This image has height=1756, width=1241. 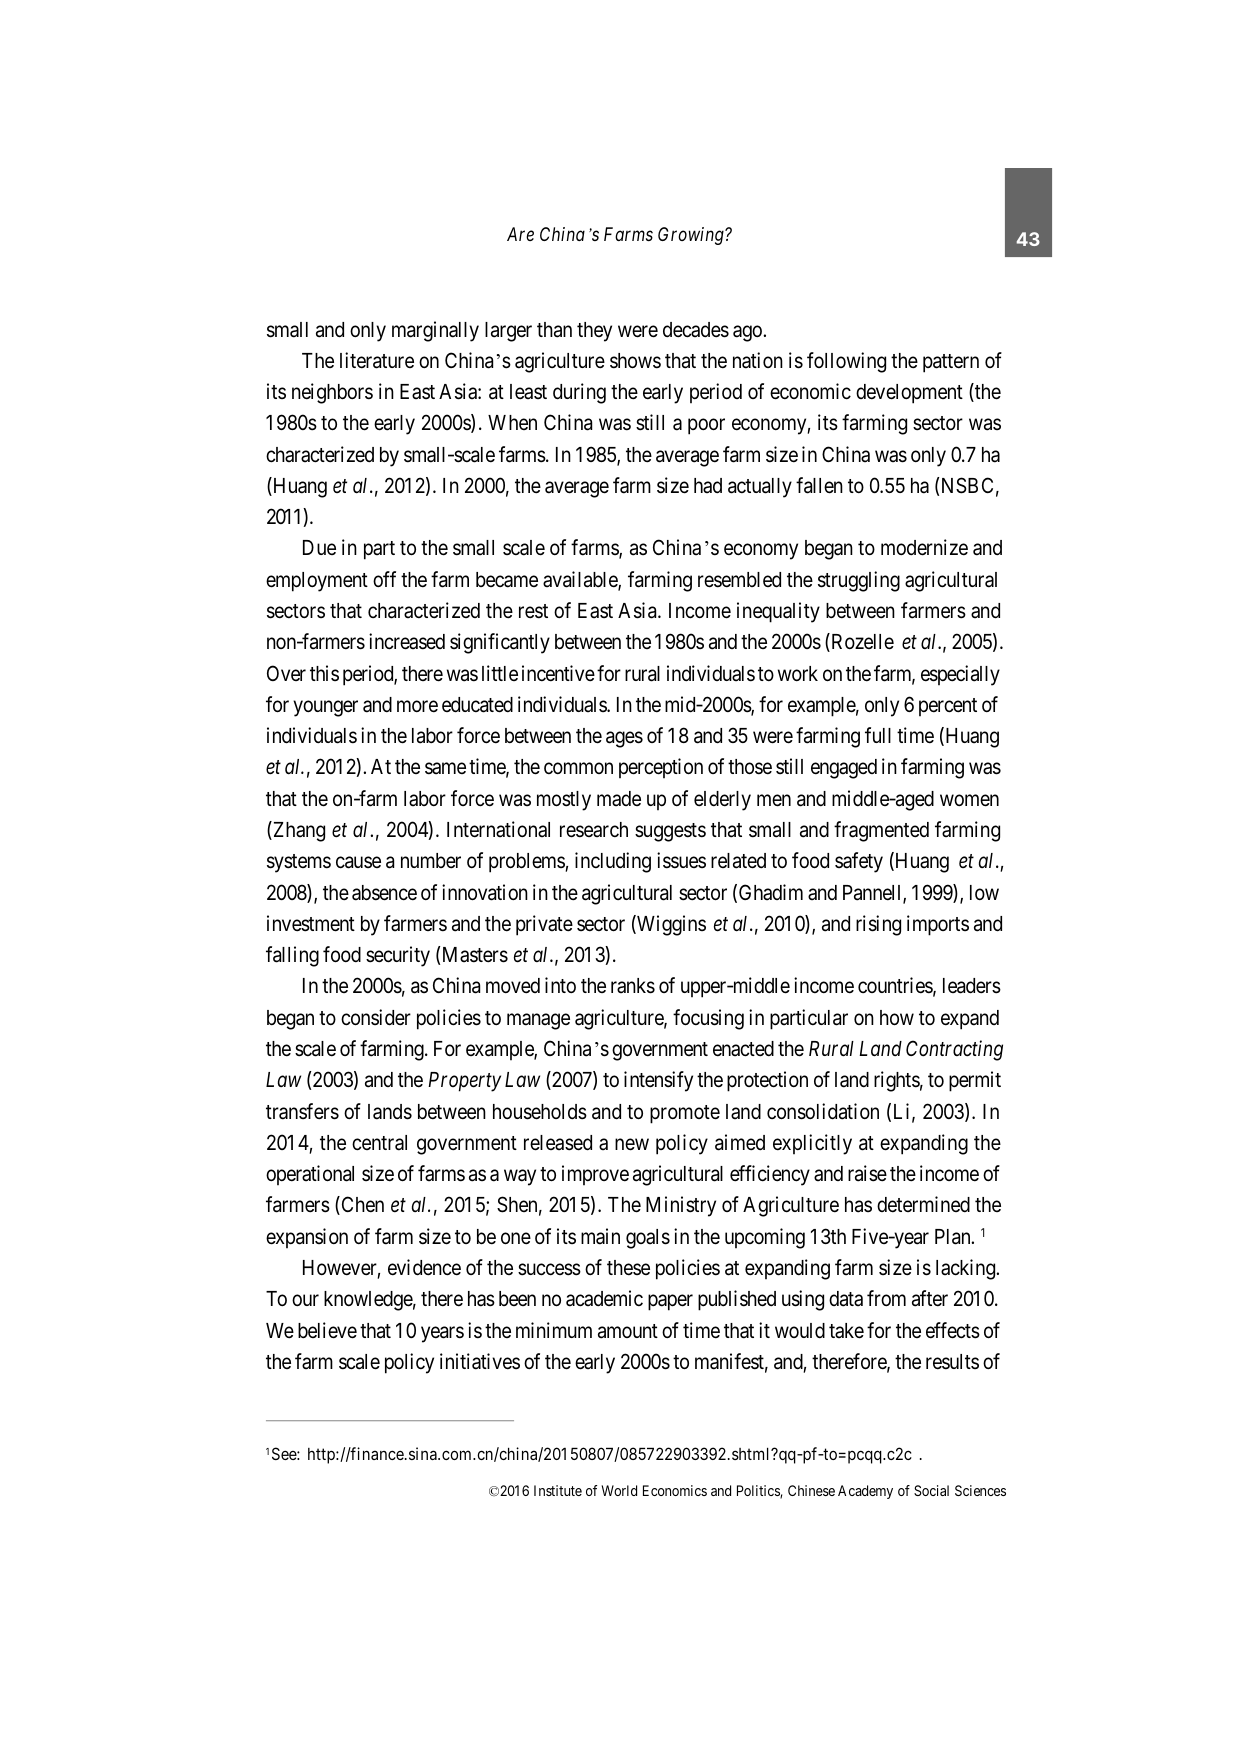 I want to click on Growing, so click(x=692, y=236).
